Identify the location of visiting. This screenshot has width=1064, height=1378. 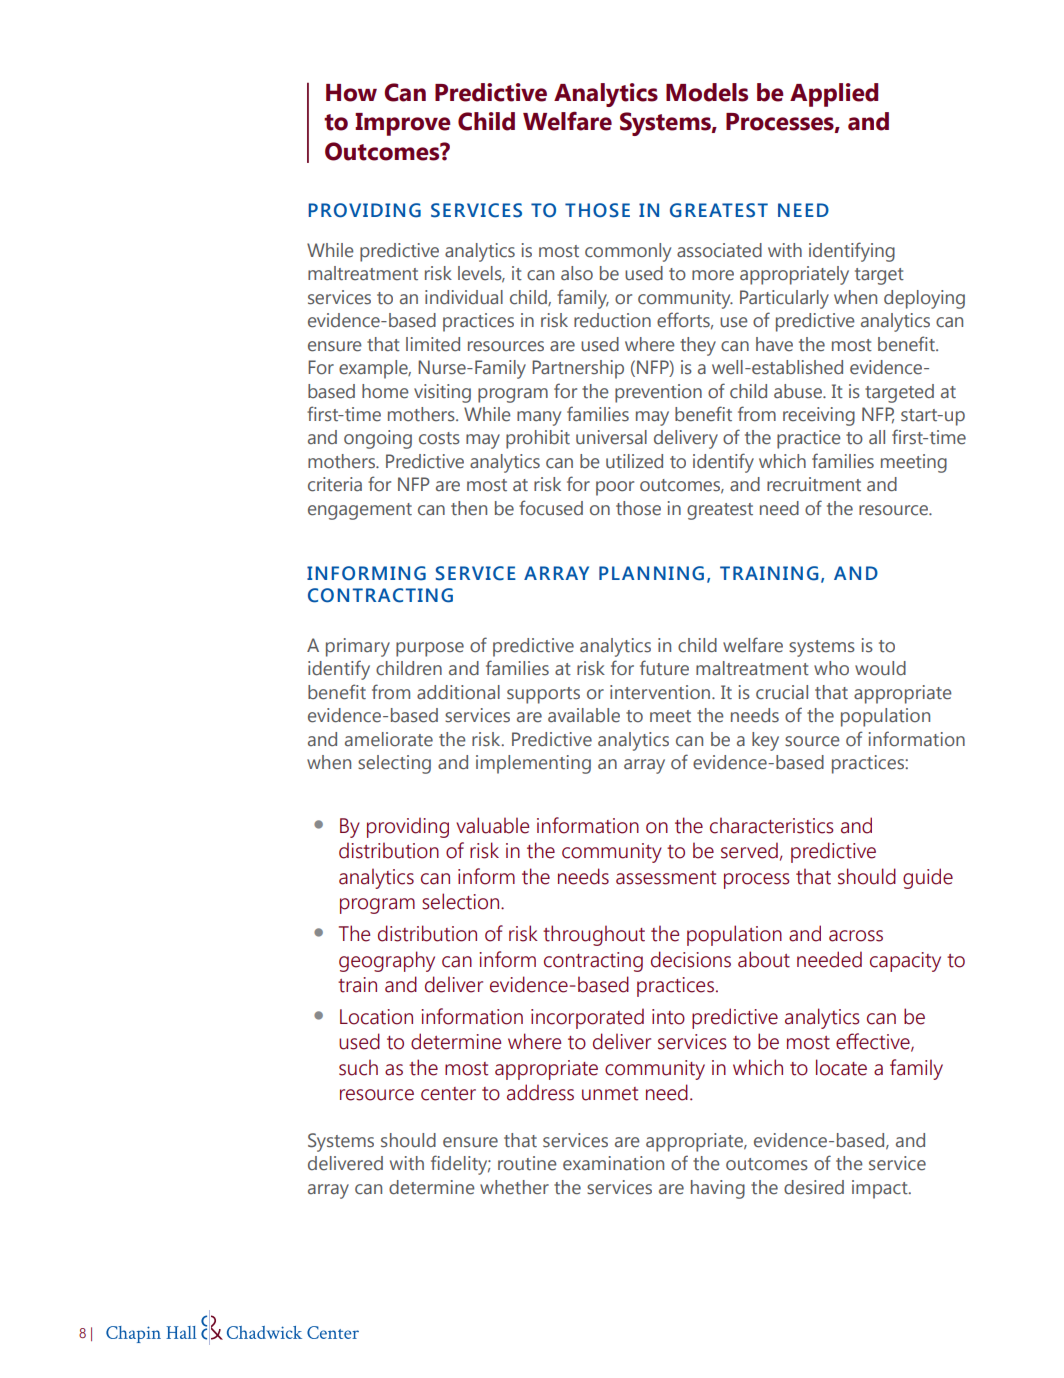
(442, 393).
